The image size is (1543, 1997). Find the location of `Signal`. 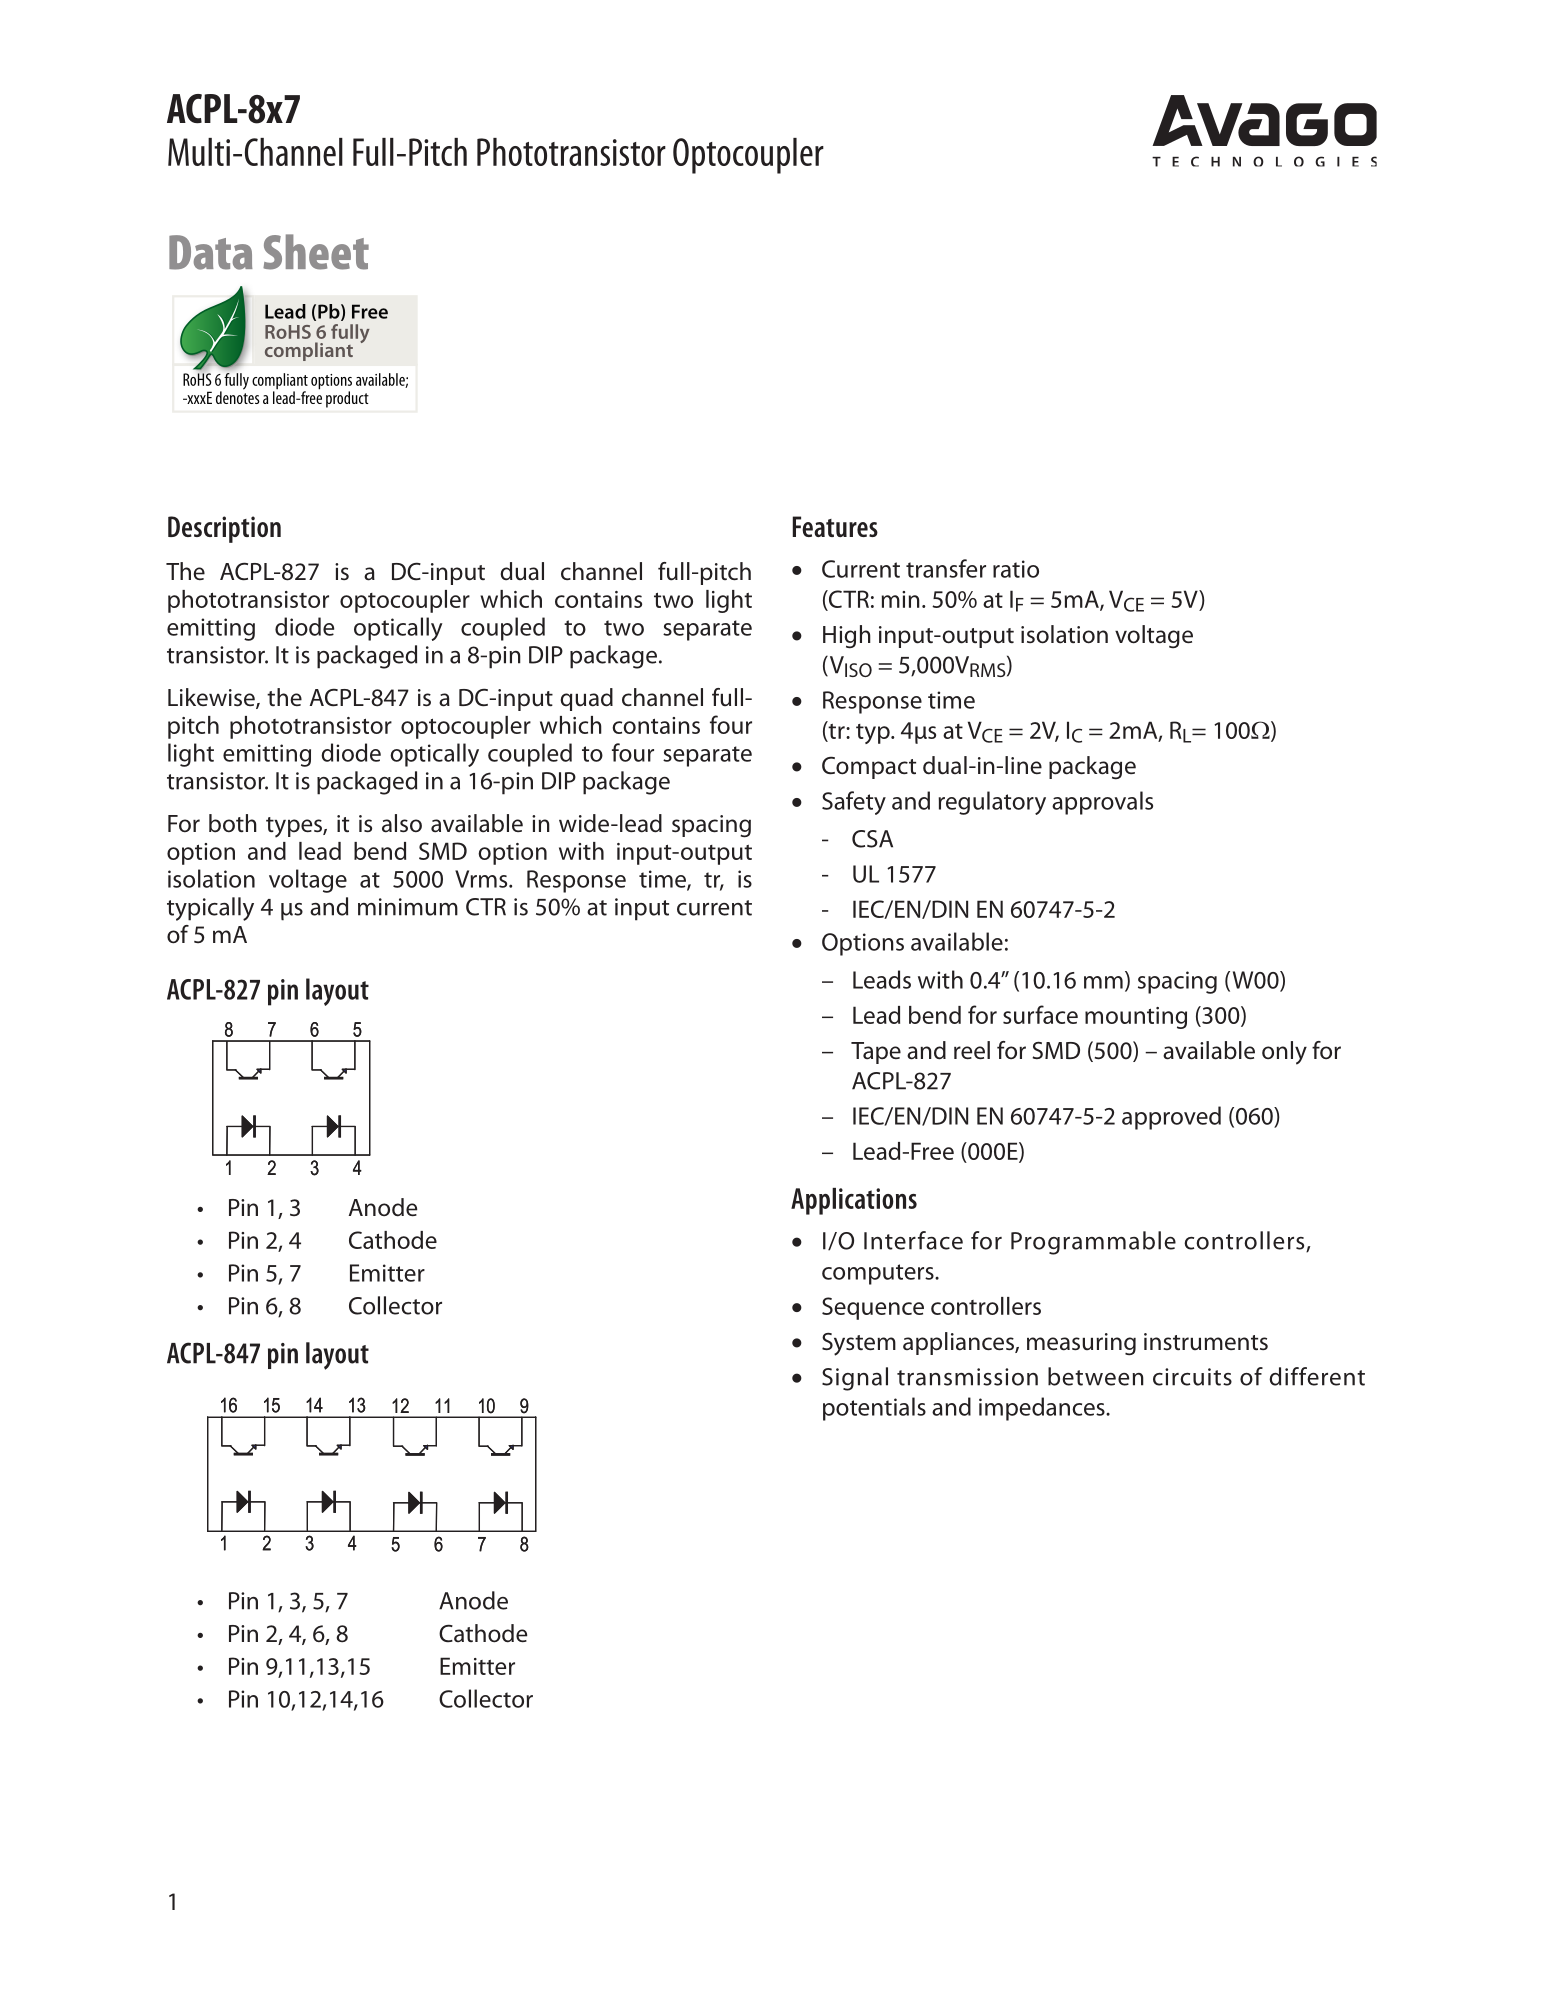

Signal is located at coordinates (855, 1379).
